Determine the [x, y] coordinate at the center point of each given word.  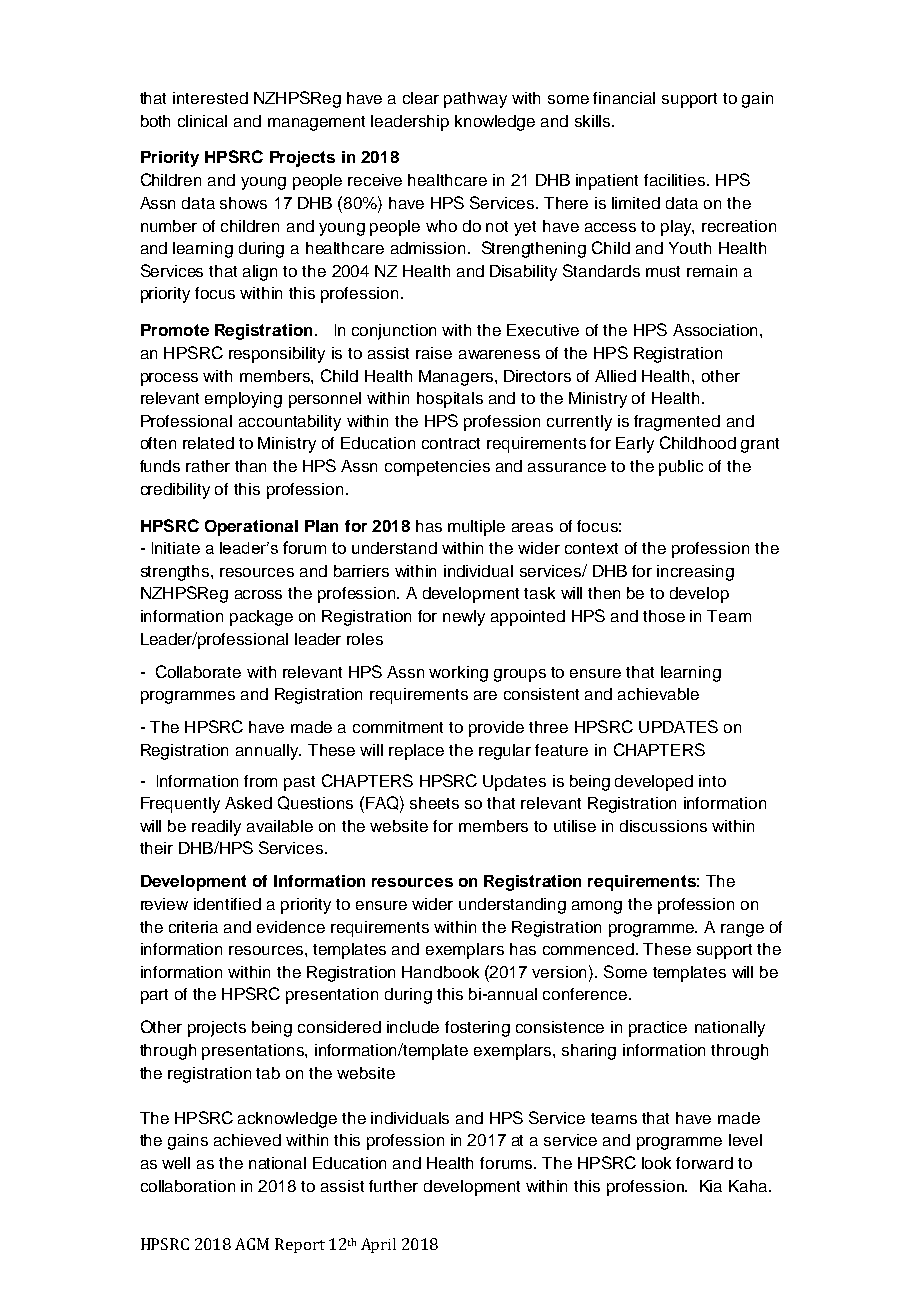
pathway [475, 100]
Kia [711, 1186]
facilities [676, 180]
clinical [202, 121]
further [393, 1186]
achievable [658, 694]
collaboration [188, 1186]
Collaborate [198, 671]
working [458, 674]
